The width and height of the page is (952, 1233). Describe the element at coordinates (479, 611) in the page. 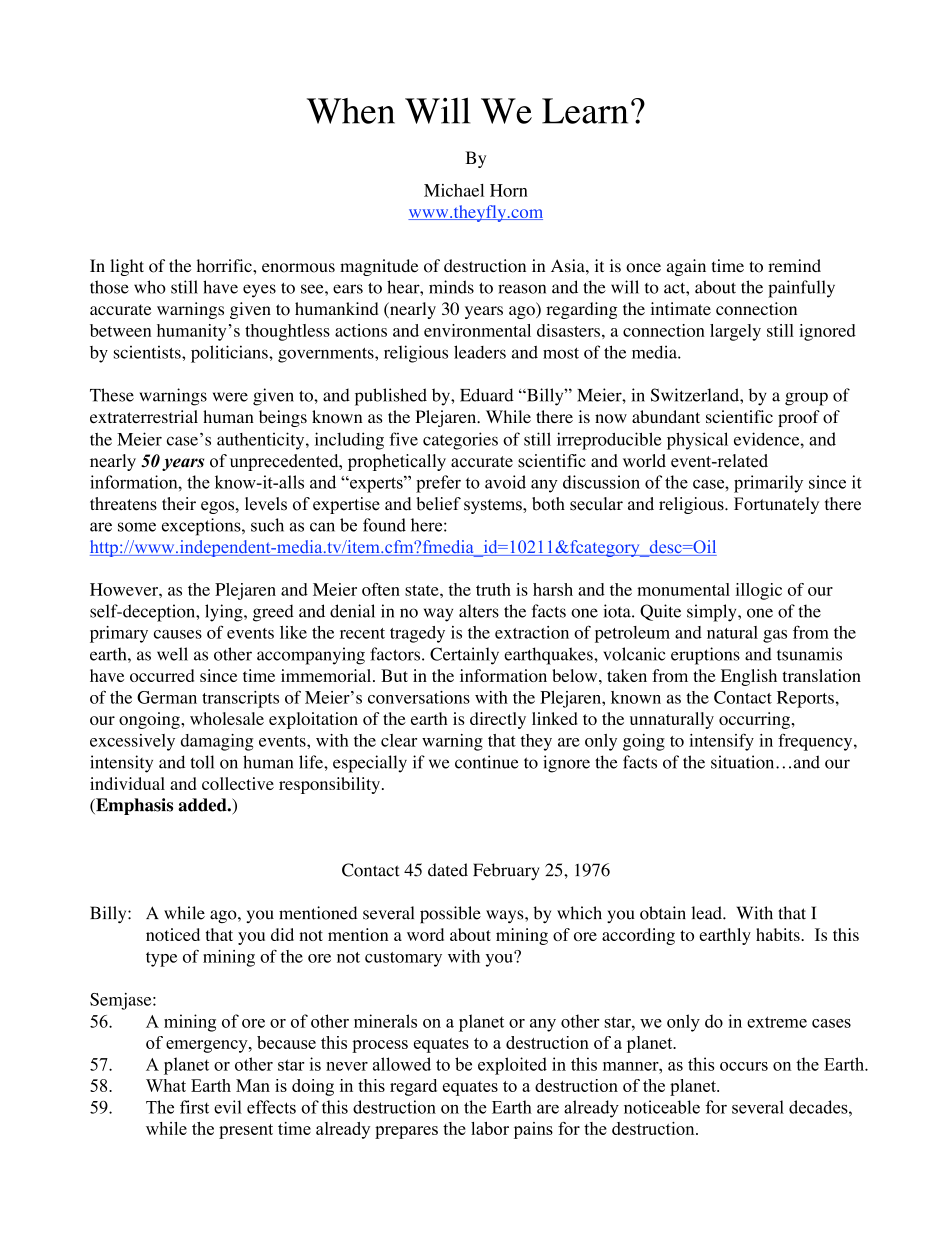

I see `alters` at that location.
